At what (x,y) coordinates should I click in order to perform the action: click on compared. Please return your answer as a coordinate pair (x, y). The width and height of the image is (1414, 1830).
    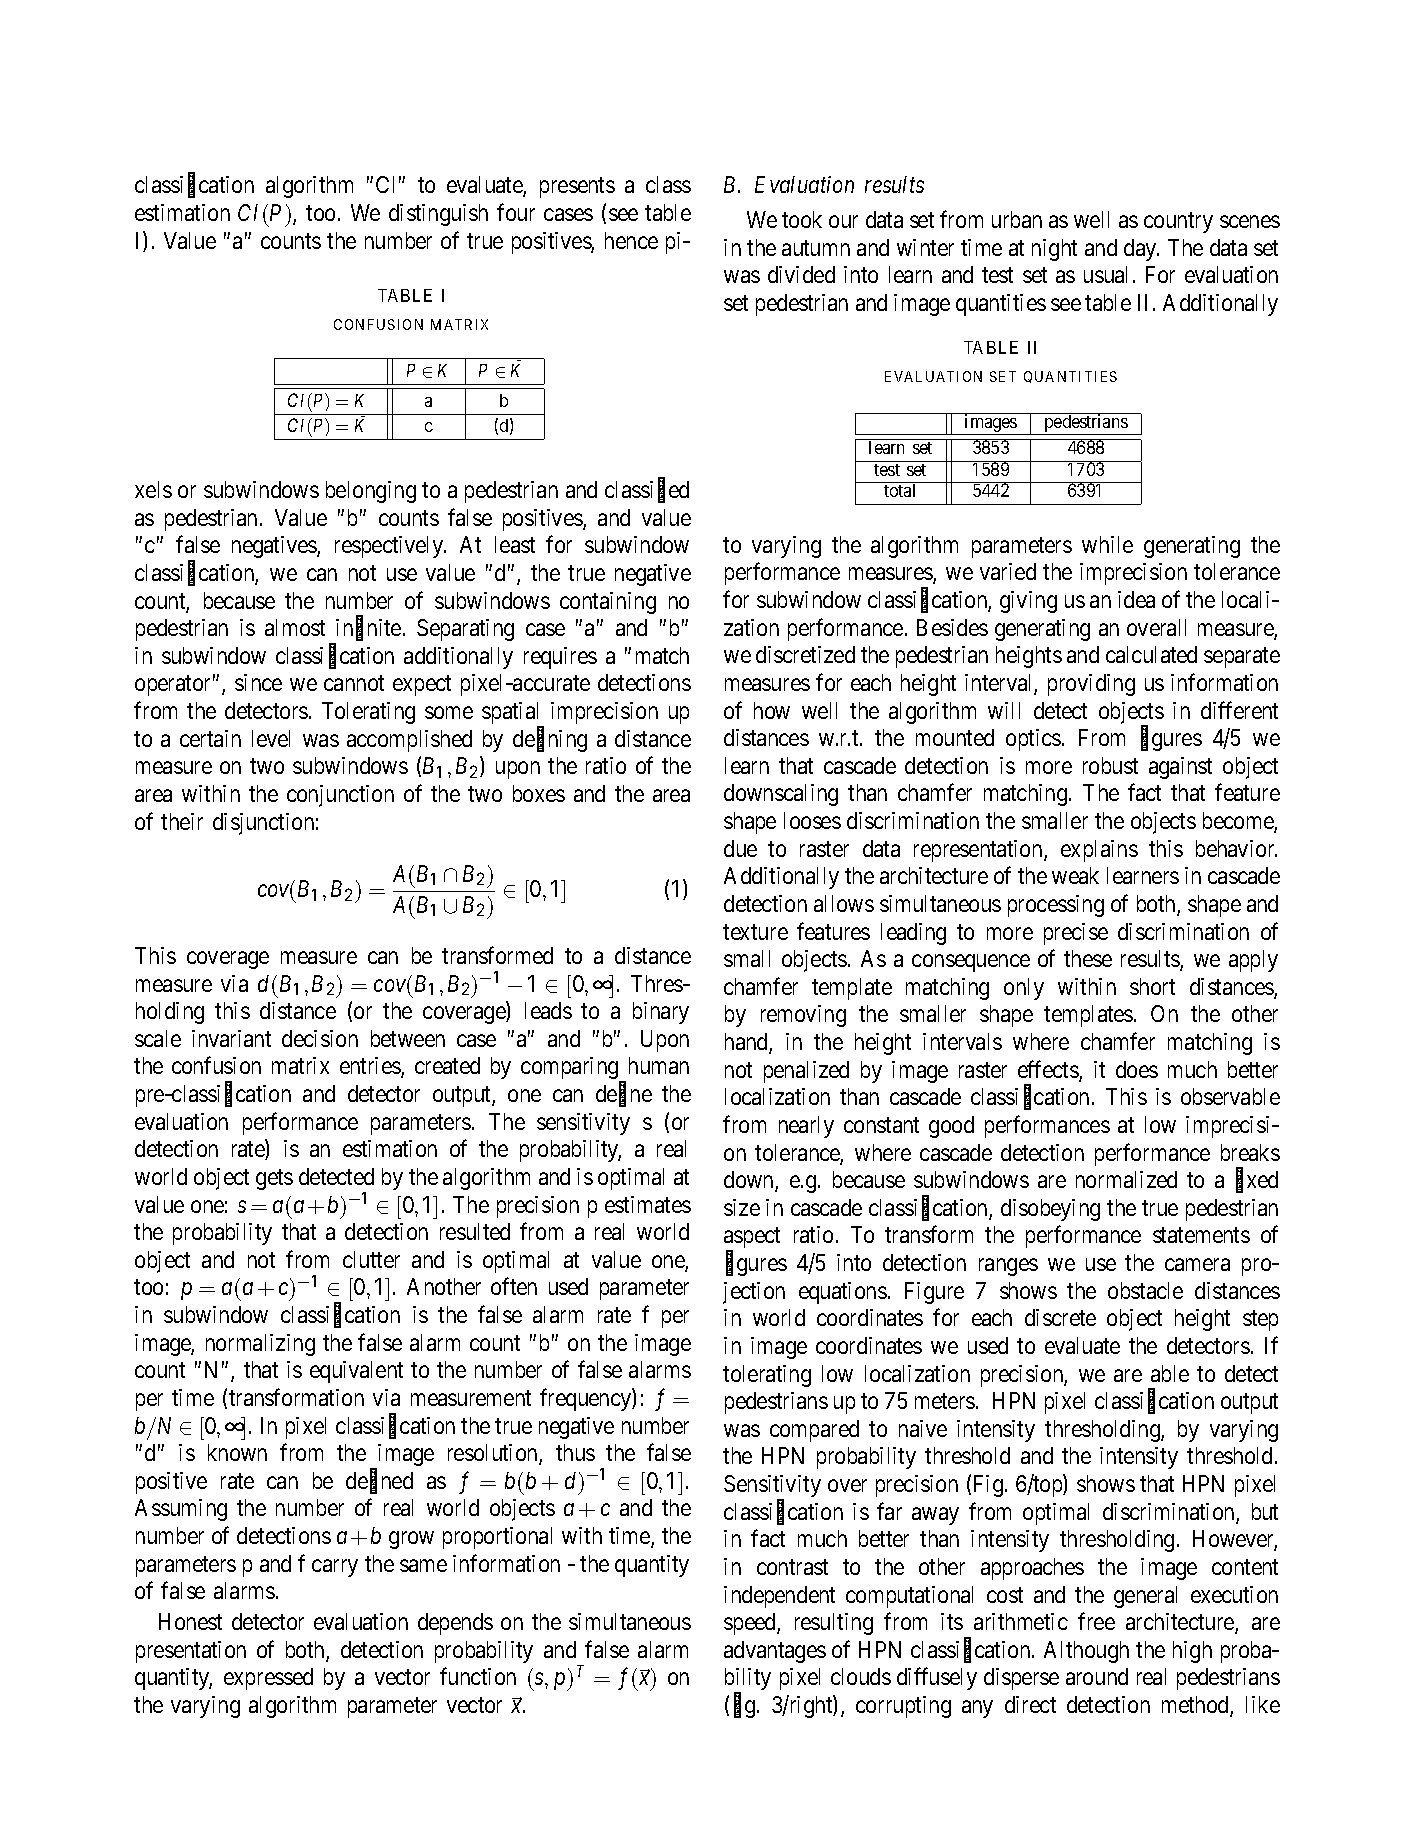
    Looking at the image, I should click on (814, 1431).
